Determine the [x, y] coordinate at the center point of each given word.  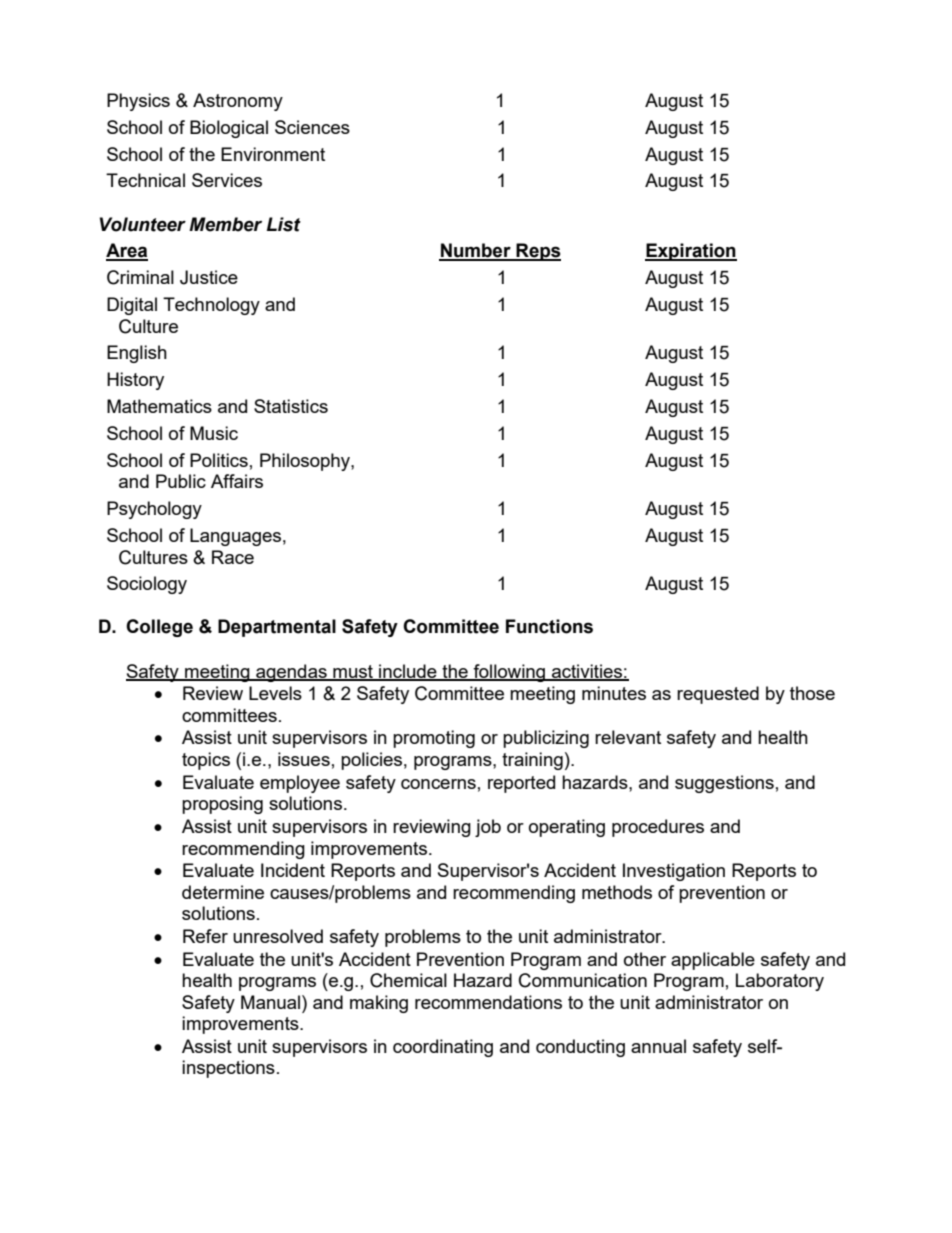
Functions [549, 626]
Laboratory [780, 982]
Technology [211, 306]
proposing [222, 805]
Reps [537, 252]
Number [476, 251]
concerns [438, 784]
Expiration [691, 252]
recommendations [488, 1002]
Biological [229, 129]
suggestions [724, 784]
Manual [270, 1002]
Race [233, 557]
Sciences [312, 127]
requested [718, 695]
